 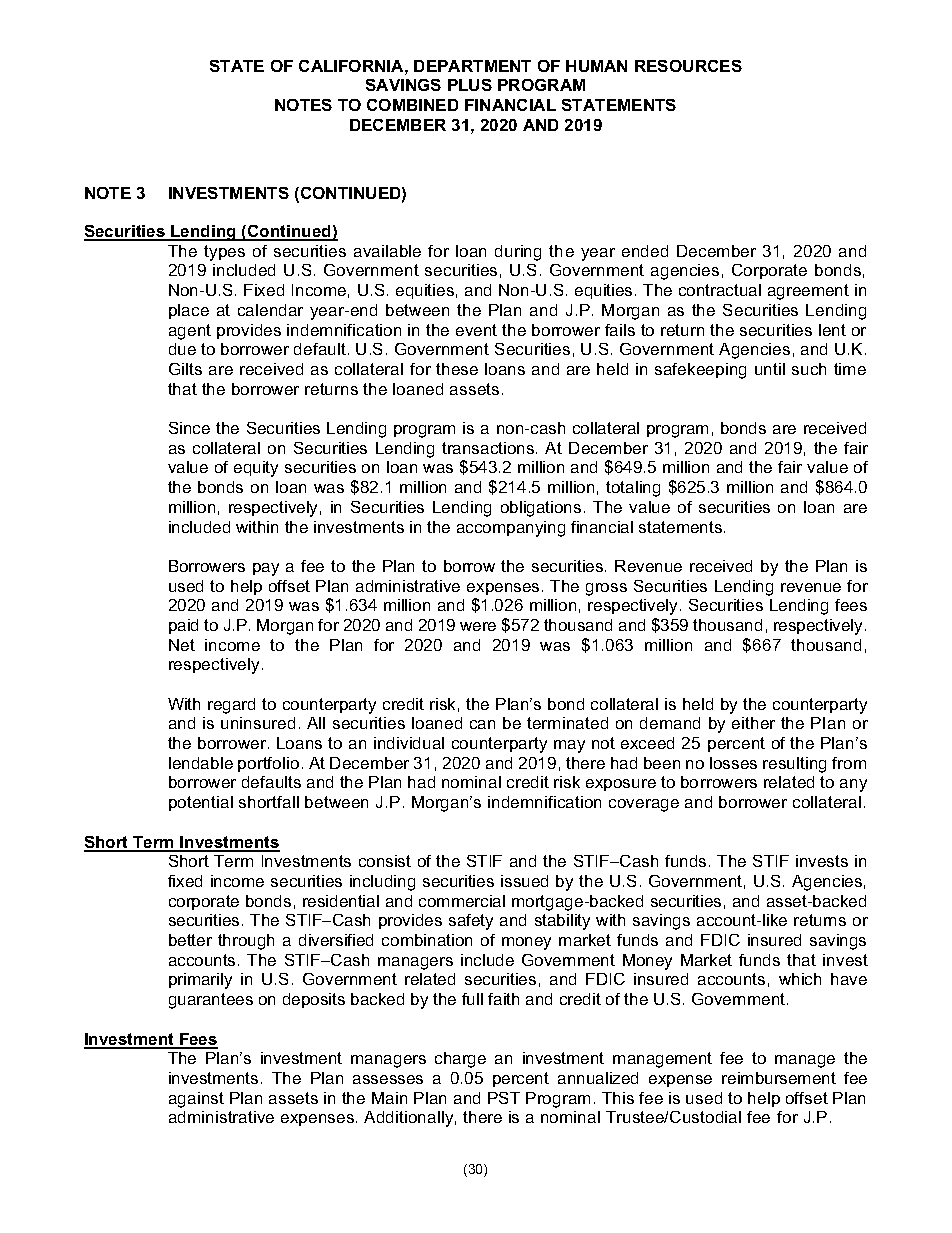 I want to click on agent, so click(x=190, y=332).
